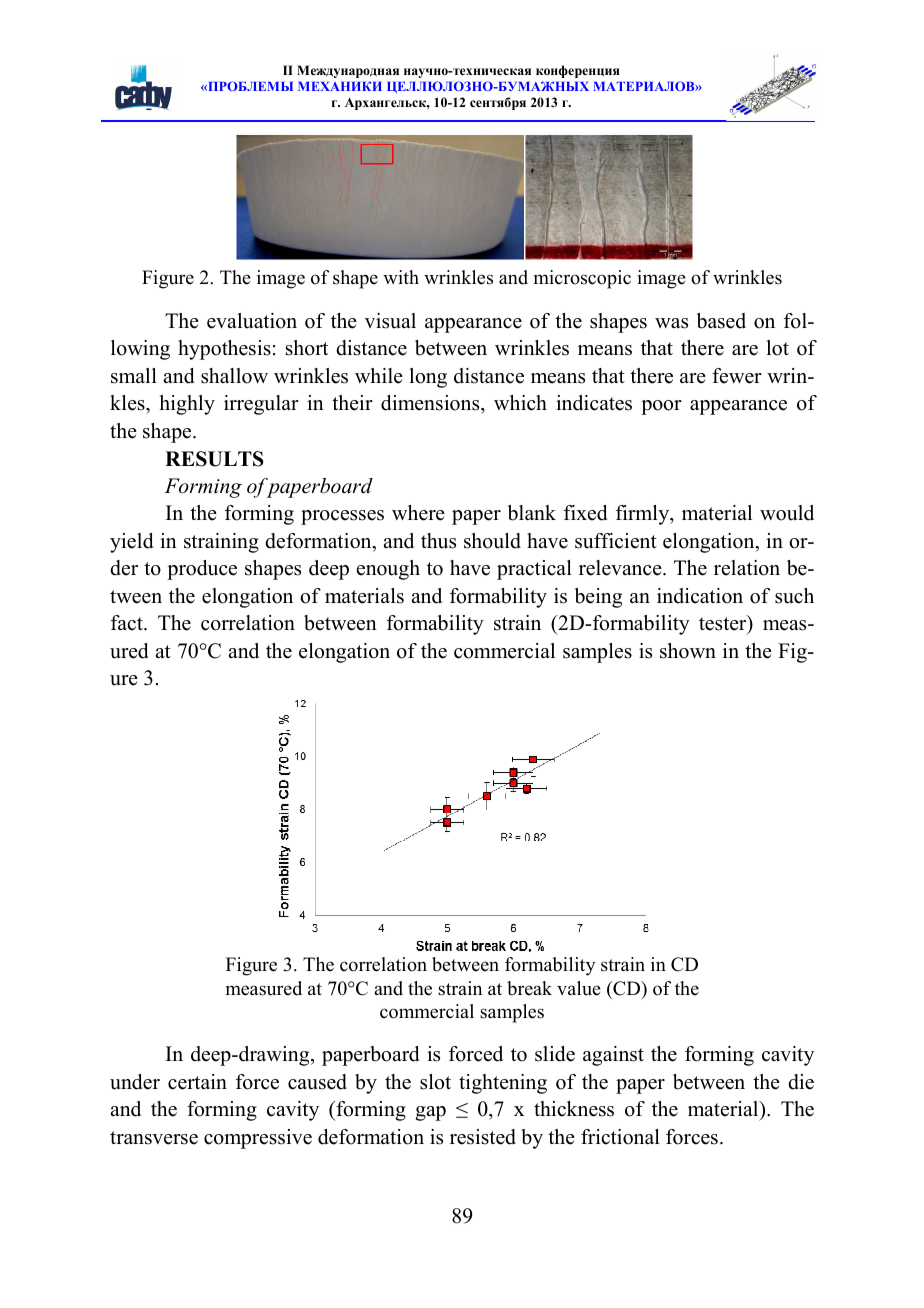 This screenshot has width=924, height=1308. Describe the element at coordinates (128, 623) in the screenshot. I see `fact` at that location.
